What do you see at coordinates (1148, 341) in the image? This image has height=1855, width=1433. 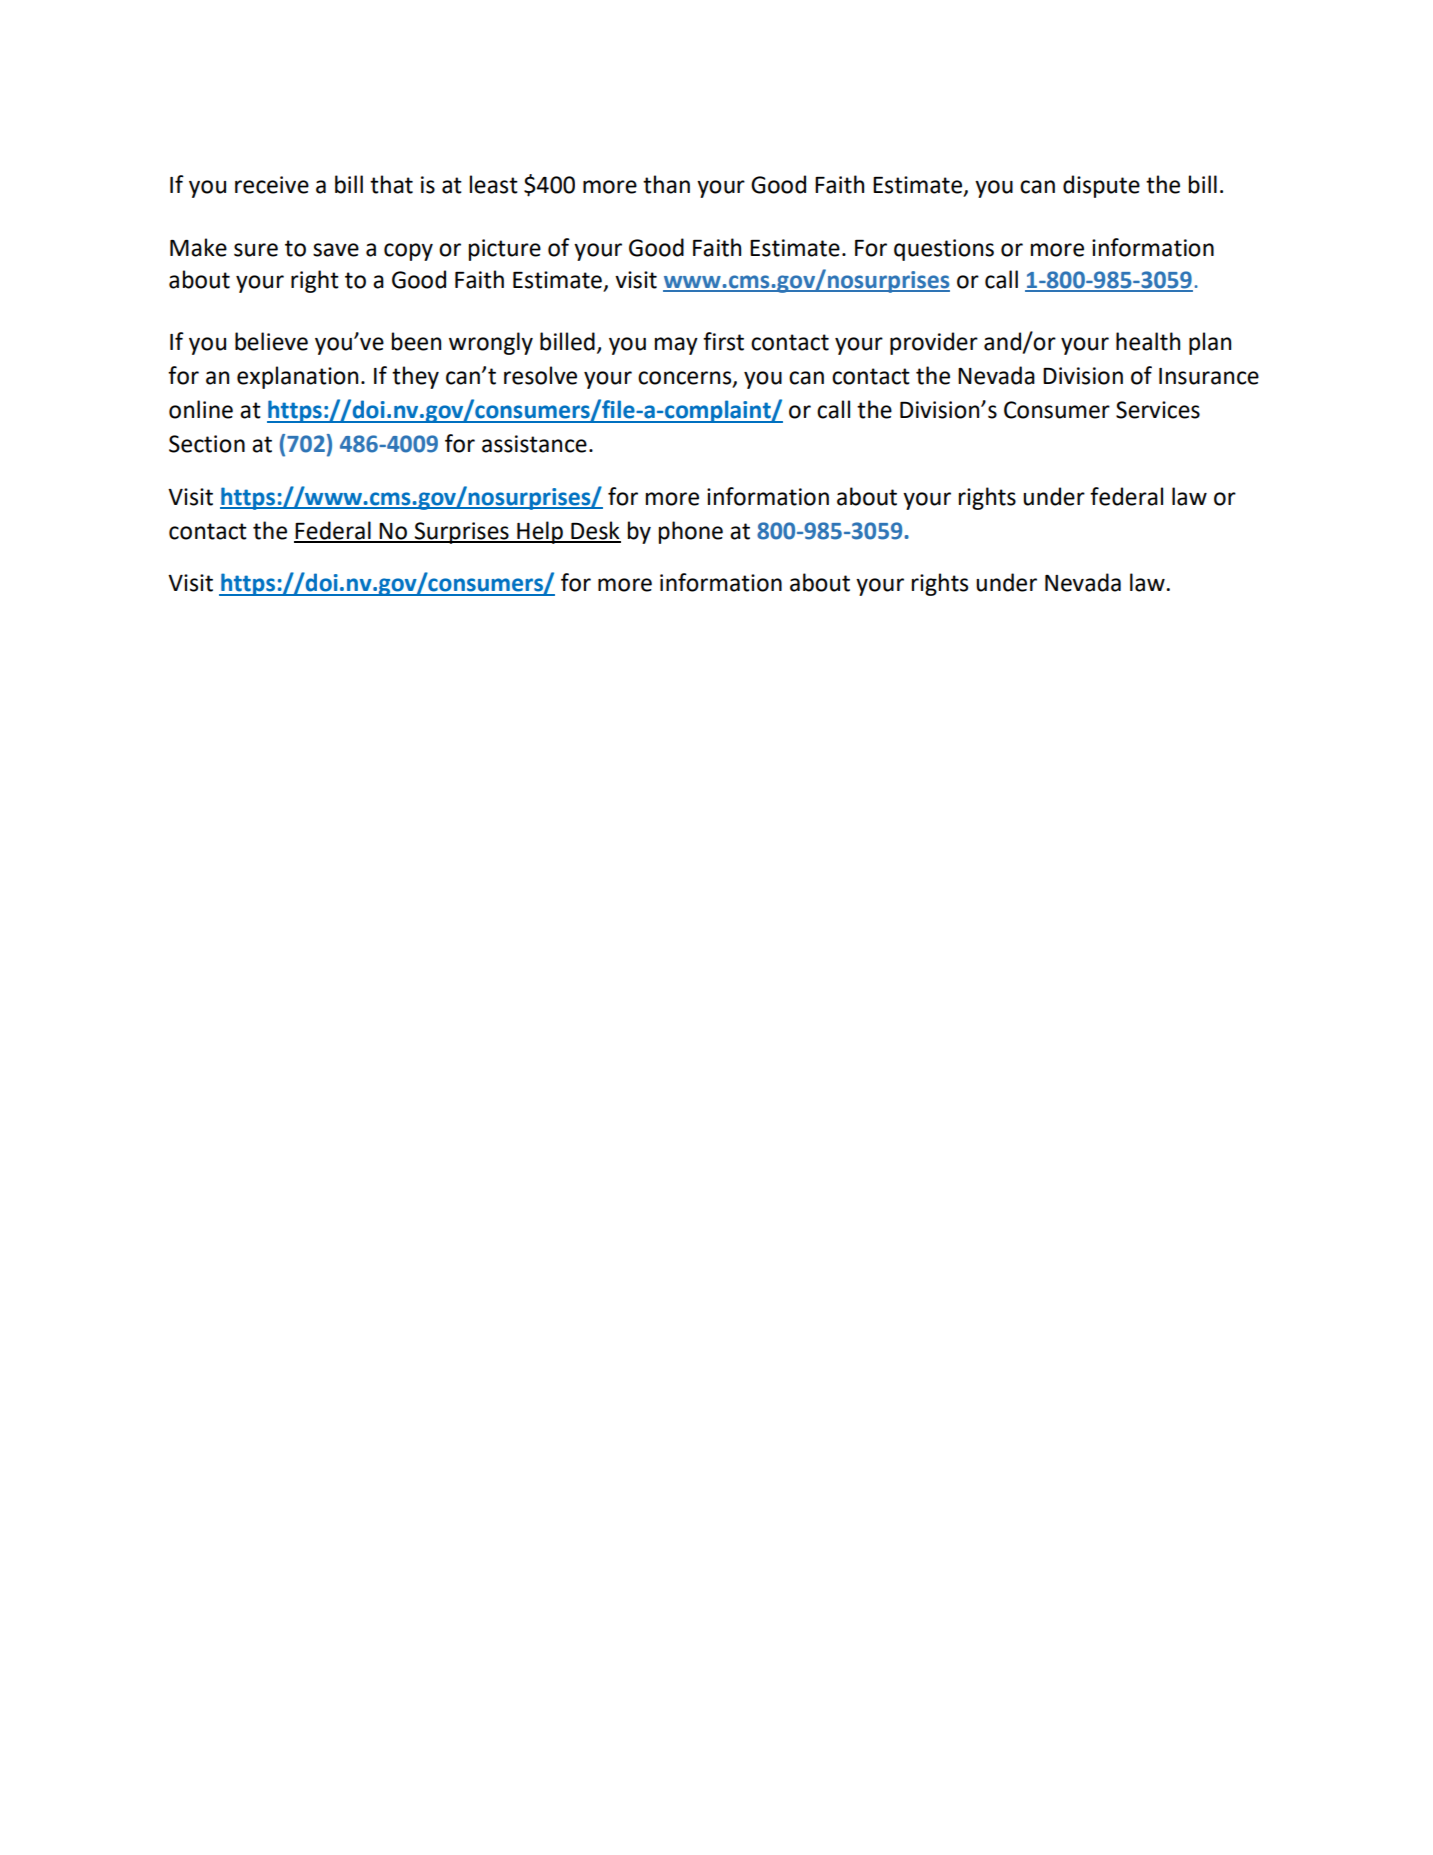 I see `health` at bounding box center [1148, 341].
